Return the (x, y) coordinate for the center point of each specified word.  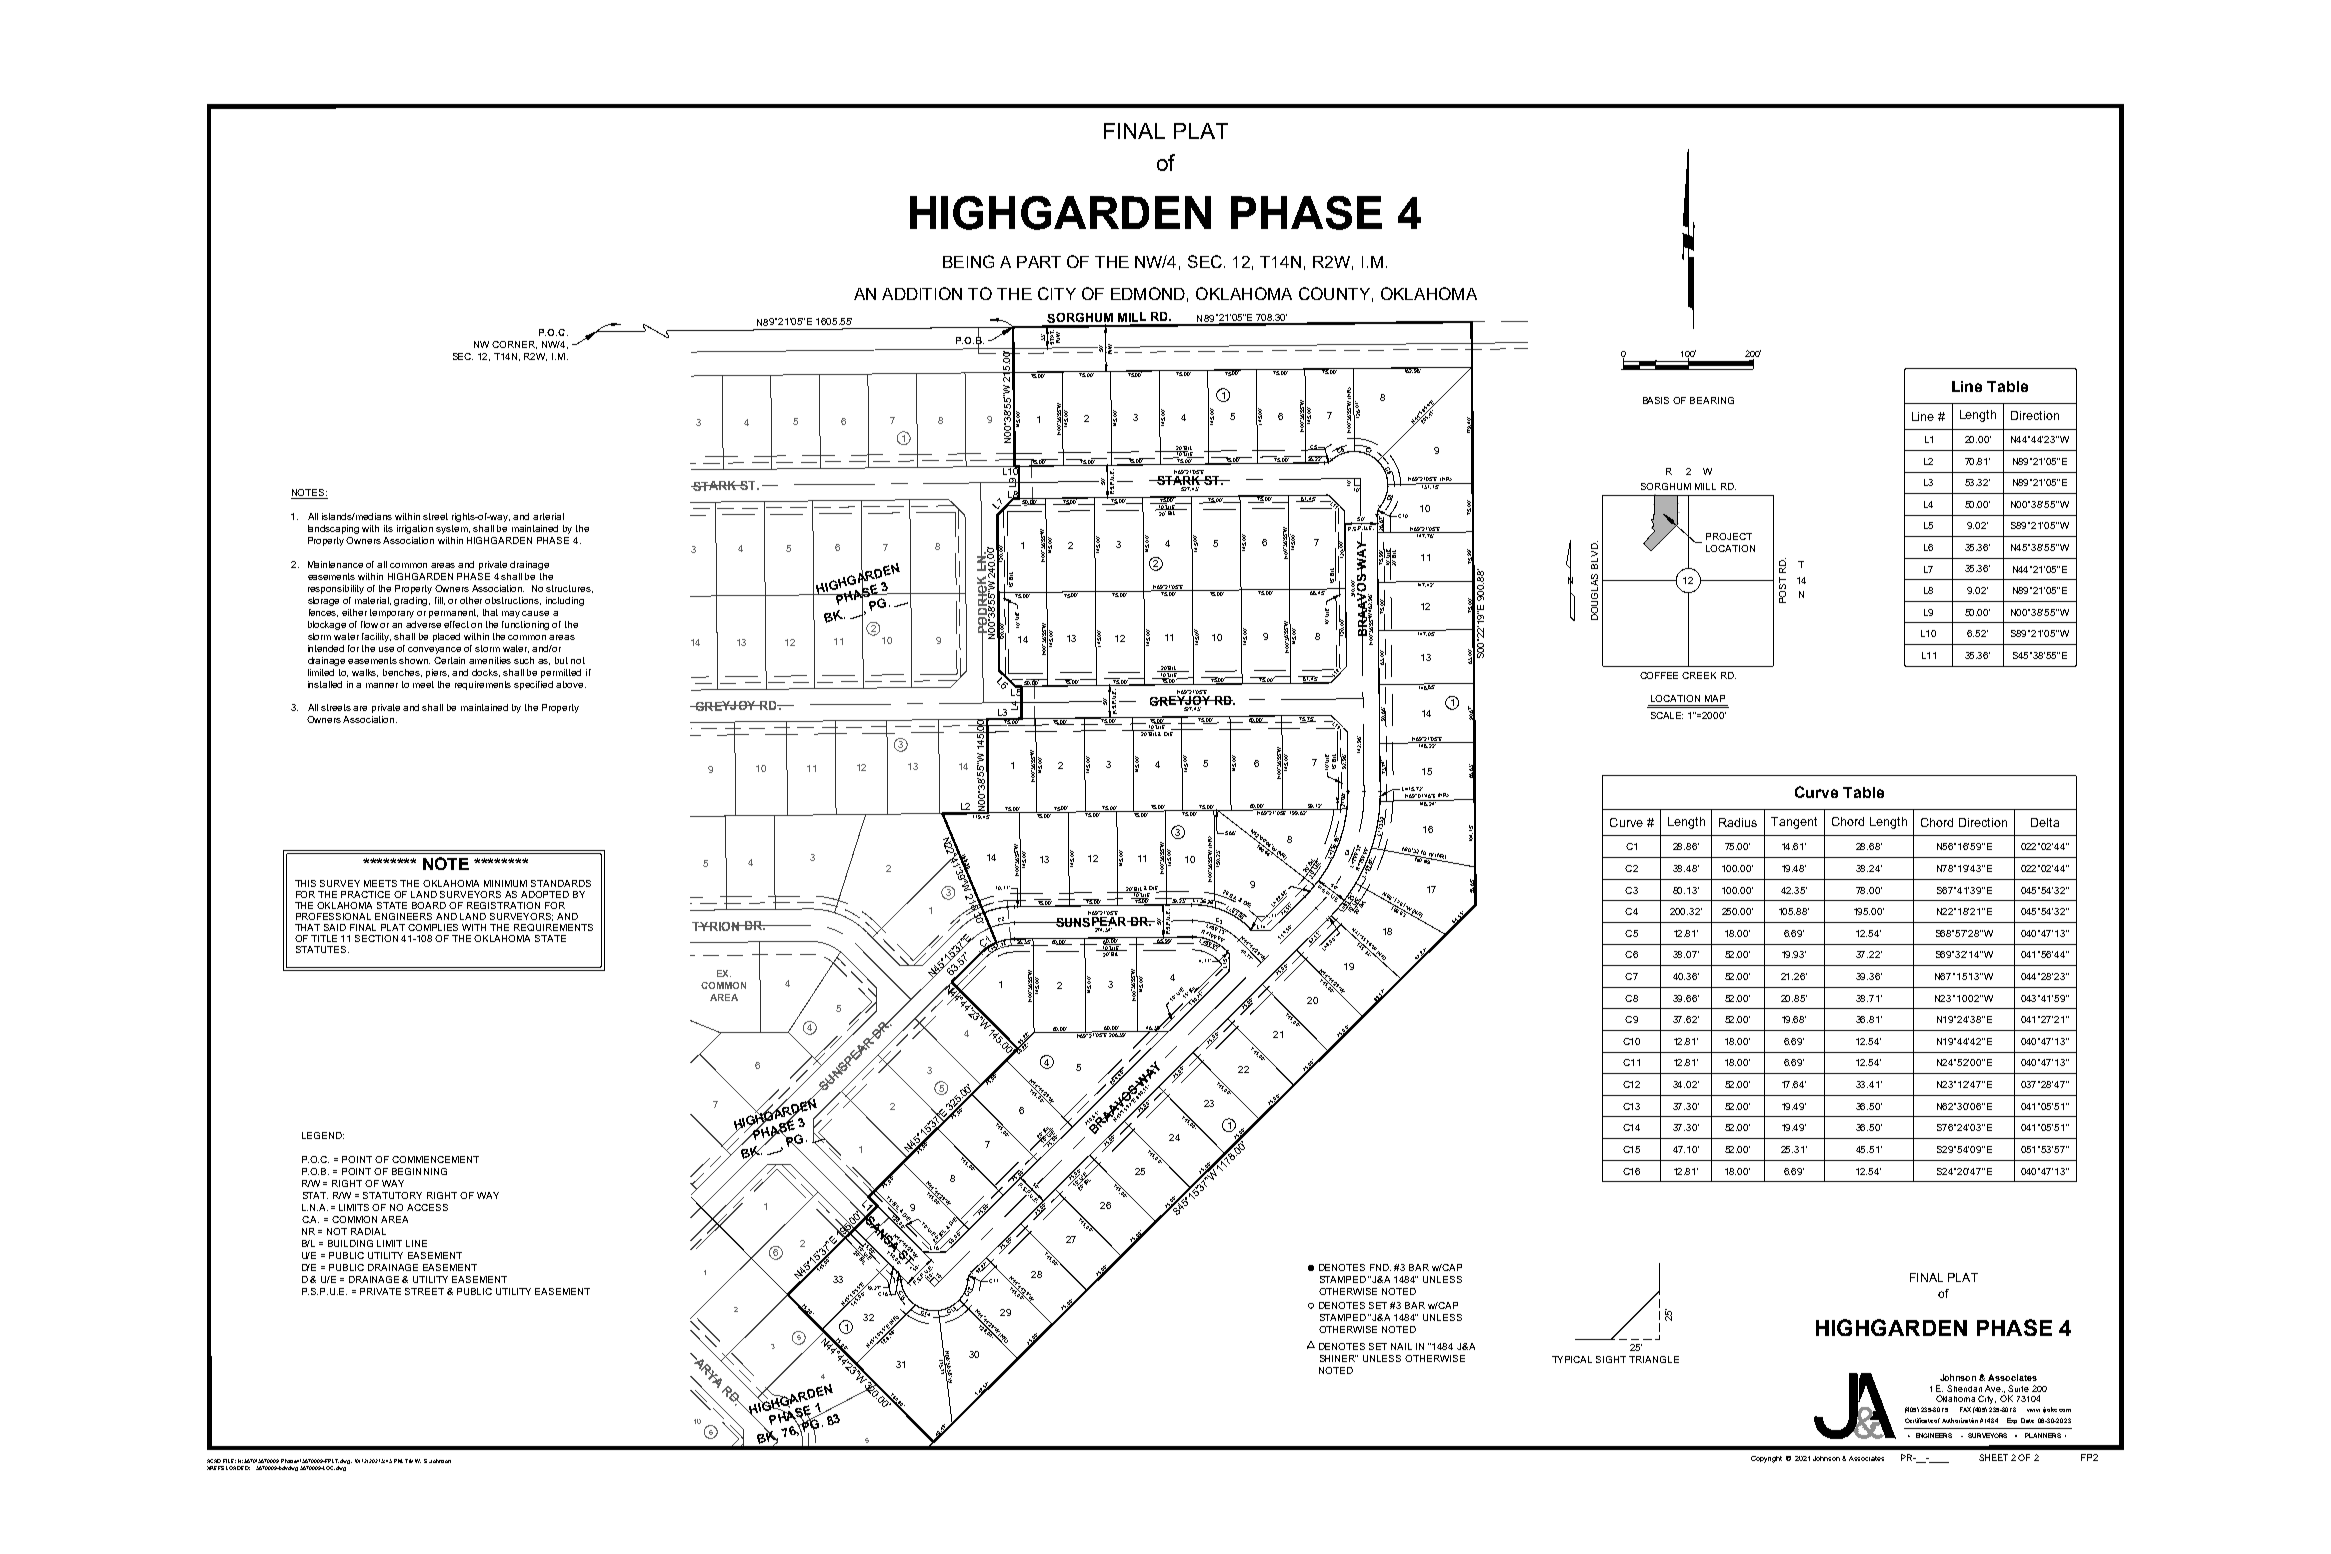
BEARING (1712, 400)
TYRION (717, 926)
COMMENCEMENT (435, 1159)
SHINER (1339, 1358)
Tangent (1794, 823)
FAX (1965, 1409)
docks (486, 673)
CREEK (1699, 675)
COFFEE (1659, 675)
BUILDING (350, 1243)
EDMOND (1148, 293)
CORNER (514, 345)
